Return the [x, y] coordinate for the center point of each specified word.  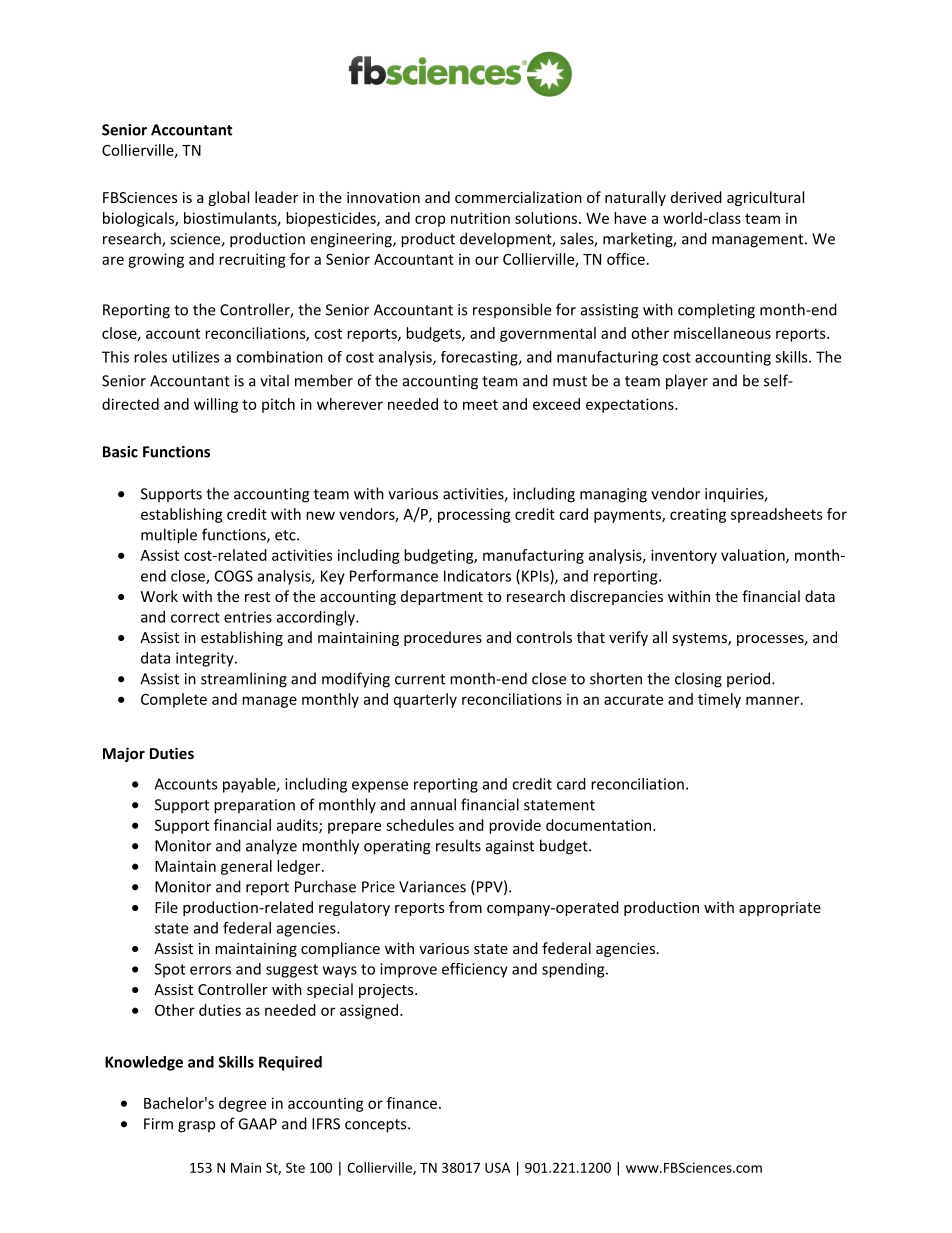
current [420, 679]
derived [696, 197]
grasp [196, 1127]
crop [430, 221]
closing [698, 680]
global [228, 198]
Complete [174, 700]
